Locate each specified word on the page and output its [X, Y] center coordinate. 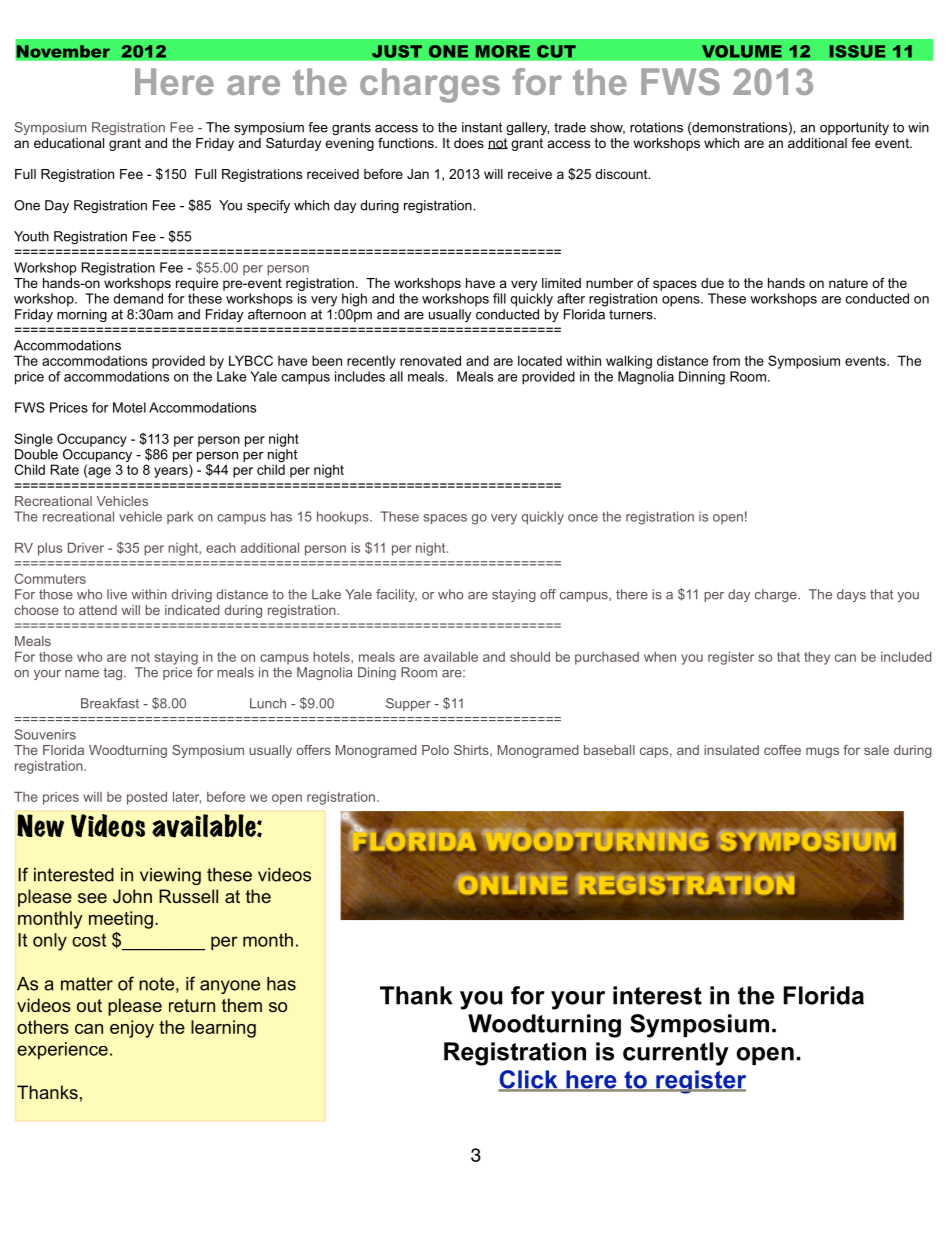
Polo [435, 750]
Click [529, 1080]
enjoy [132, 1029]
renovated [430, 360]
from [726, 360]
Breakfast [110, 703]
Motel [129, 407]
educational [69, 143]
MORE [502, 51]
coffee [782, 750]
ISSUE [857, 51]
